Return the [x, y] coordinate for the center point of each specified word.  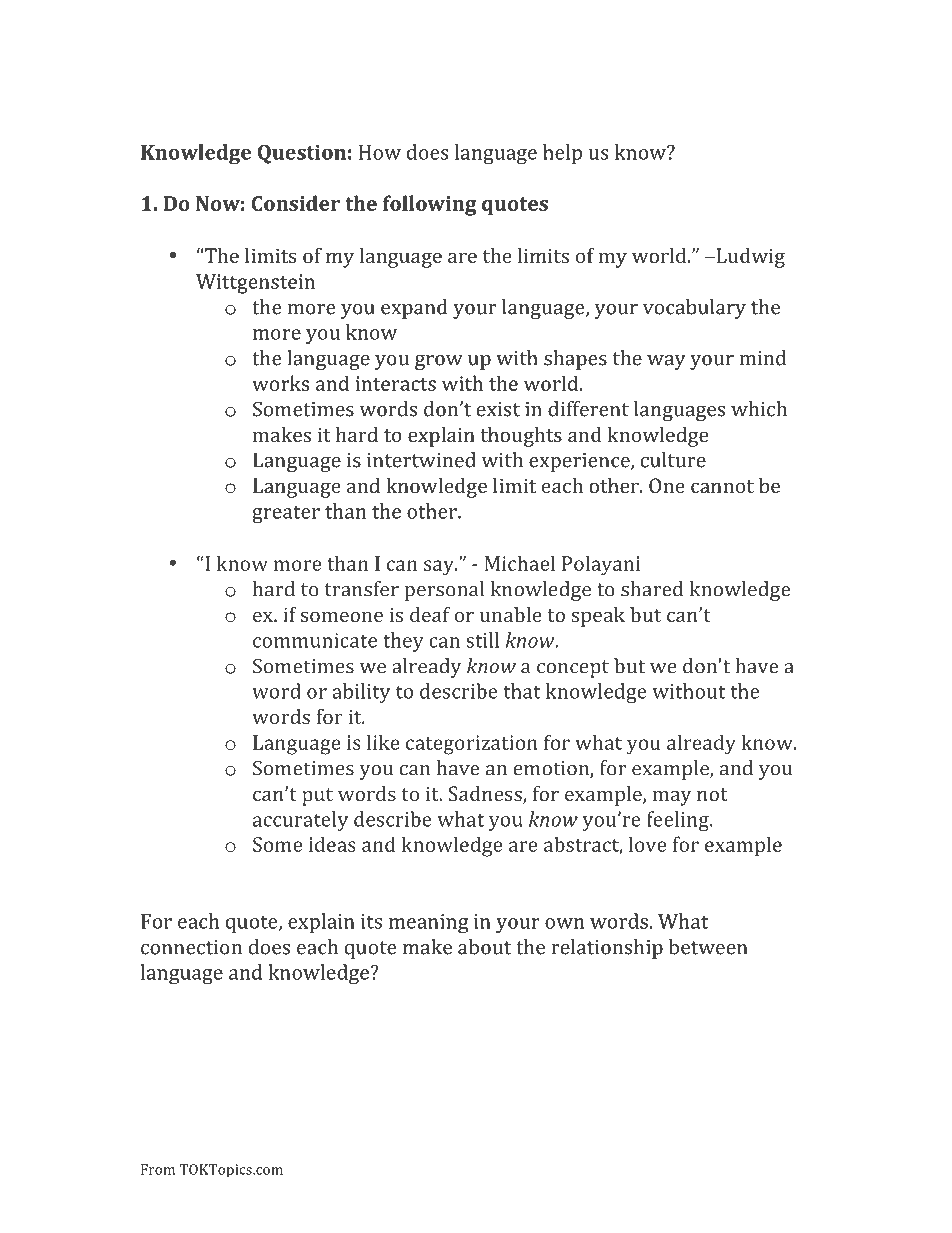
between [708, 947]
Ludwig [749, 258]
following [429, 205]
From [158, 1169]
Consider [296, 203]
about [484, 947]
